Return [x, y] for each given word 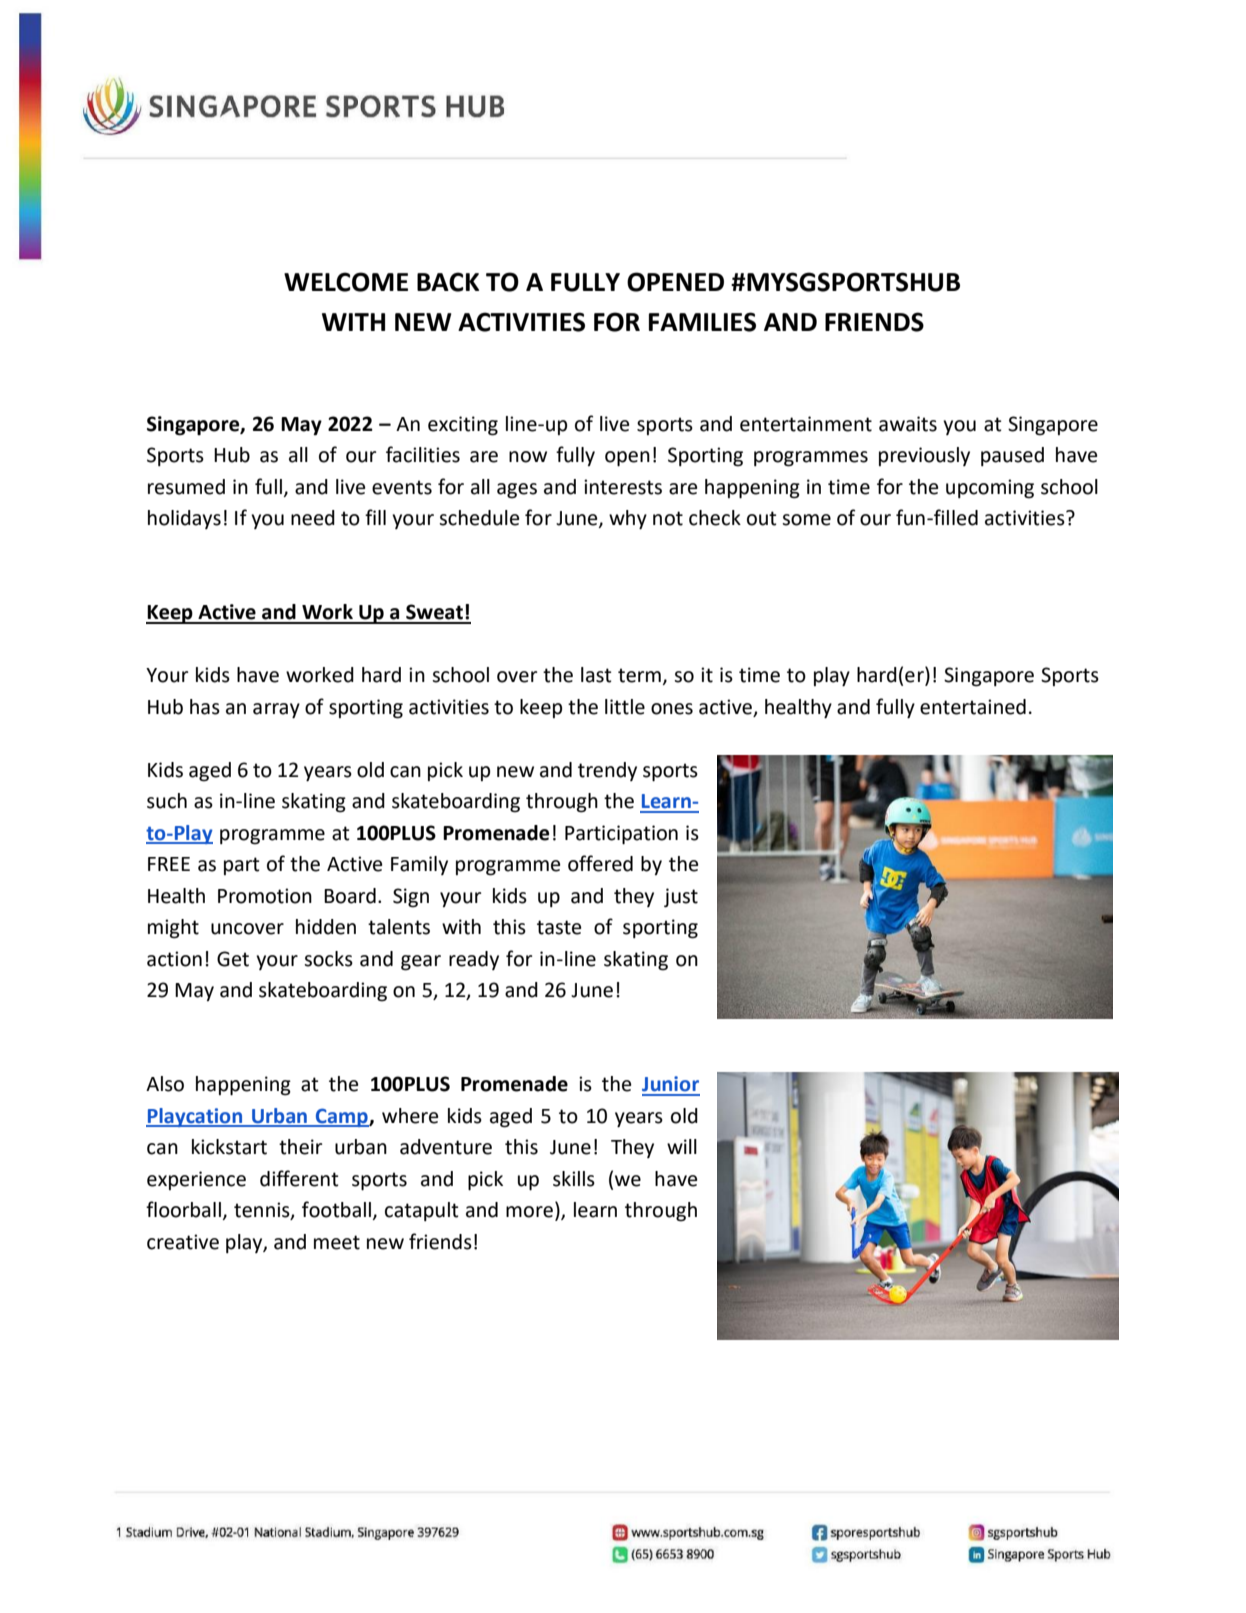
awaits [908, 424]
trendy [607, 771]
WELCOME [346, 282]
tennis [263, 1211]
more [529, 1212]
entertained [973, 707]
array [276, 711]
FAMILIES [702, 322]
